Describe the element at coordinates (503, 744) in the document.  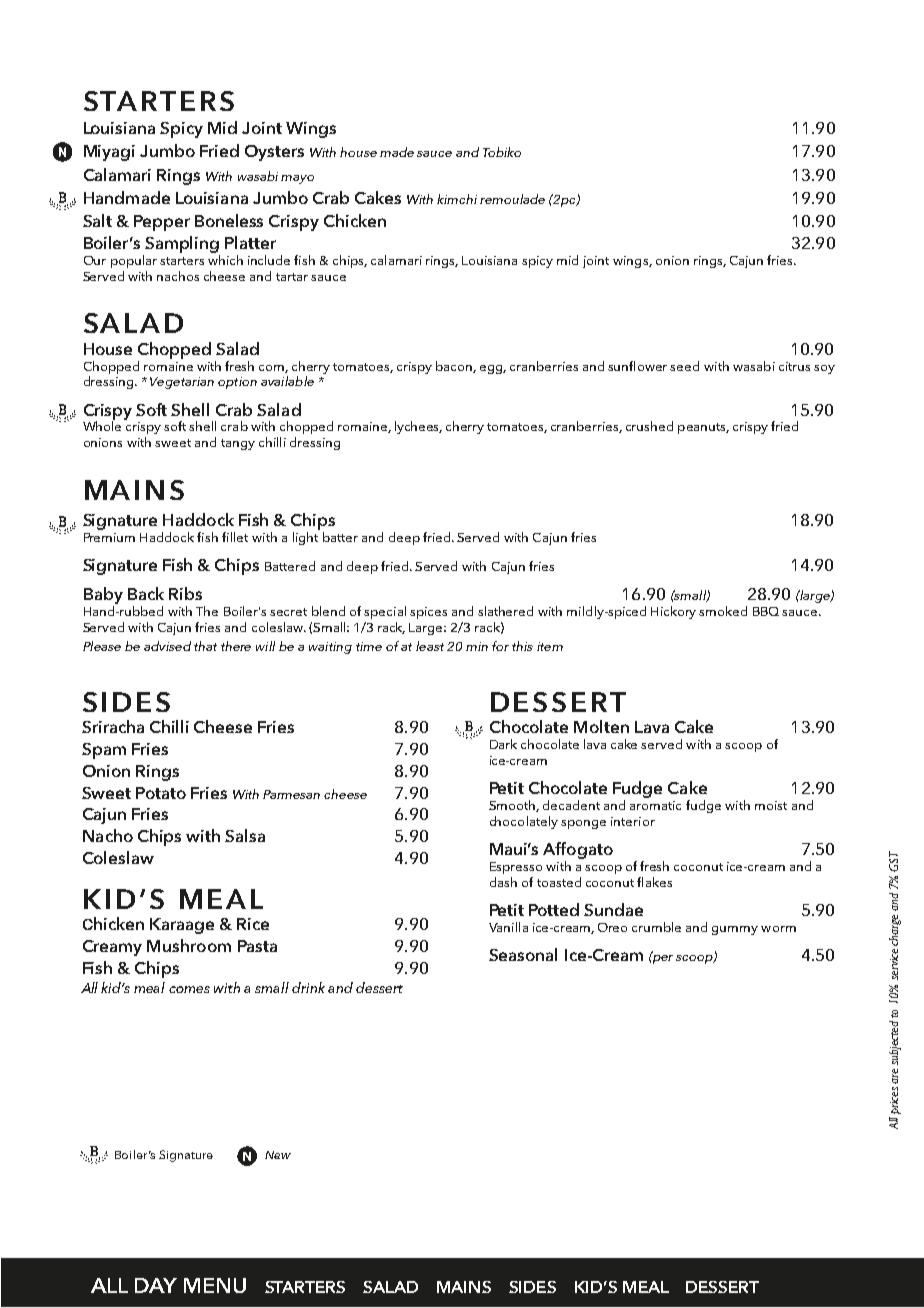
I see `Dark` at that location.
